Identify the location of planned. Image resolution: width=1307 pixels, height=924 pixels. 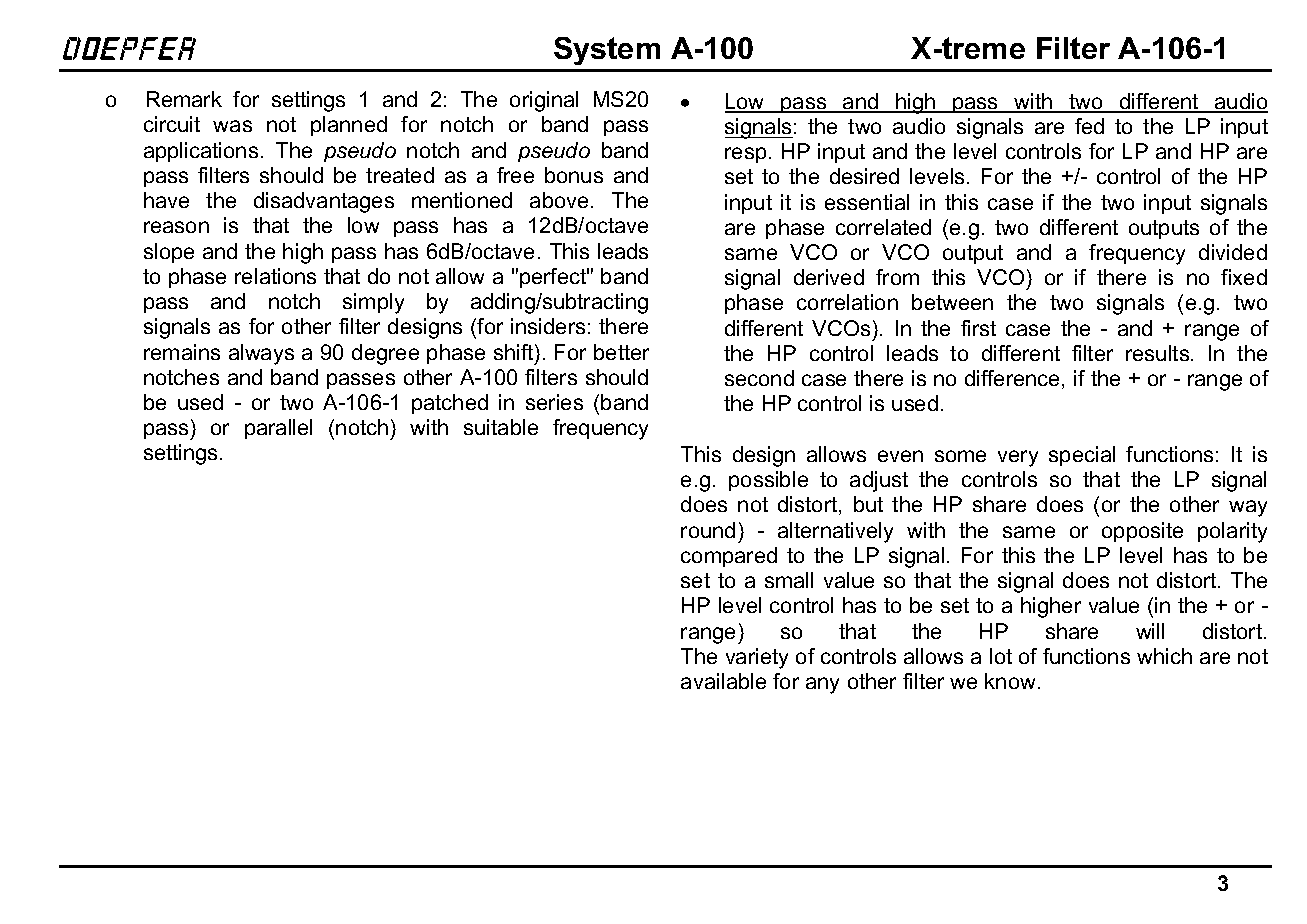
(349, 126).
